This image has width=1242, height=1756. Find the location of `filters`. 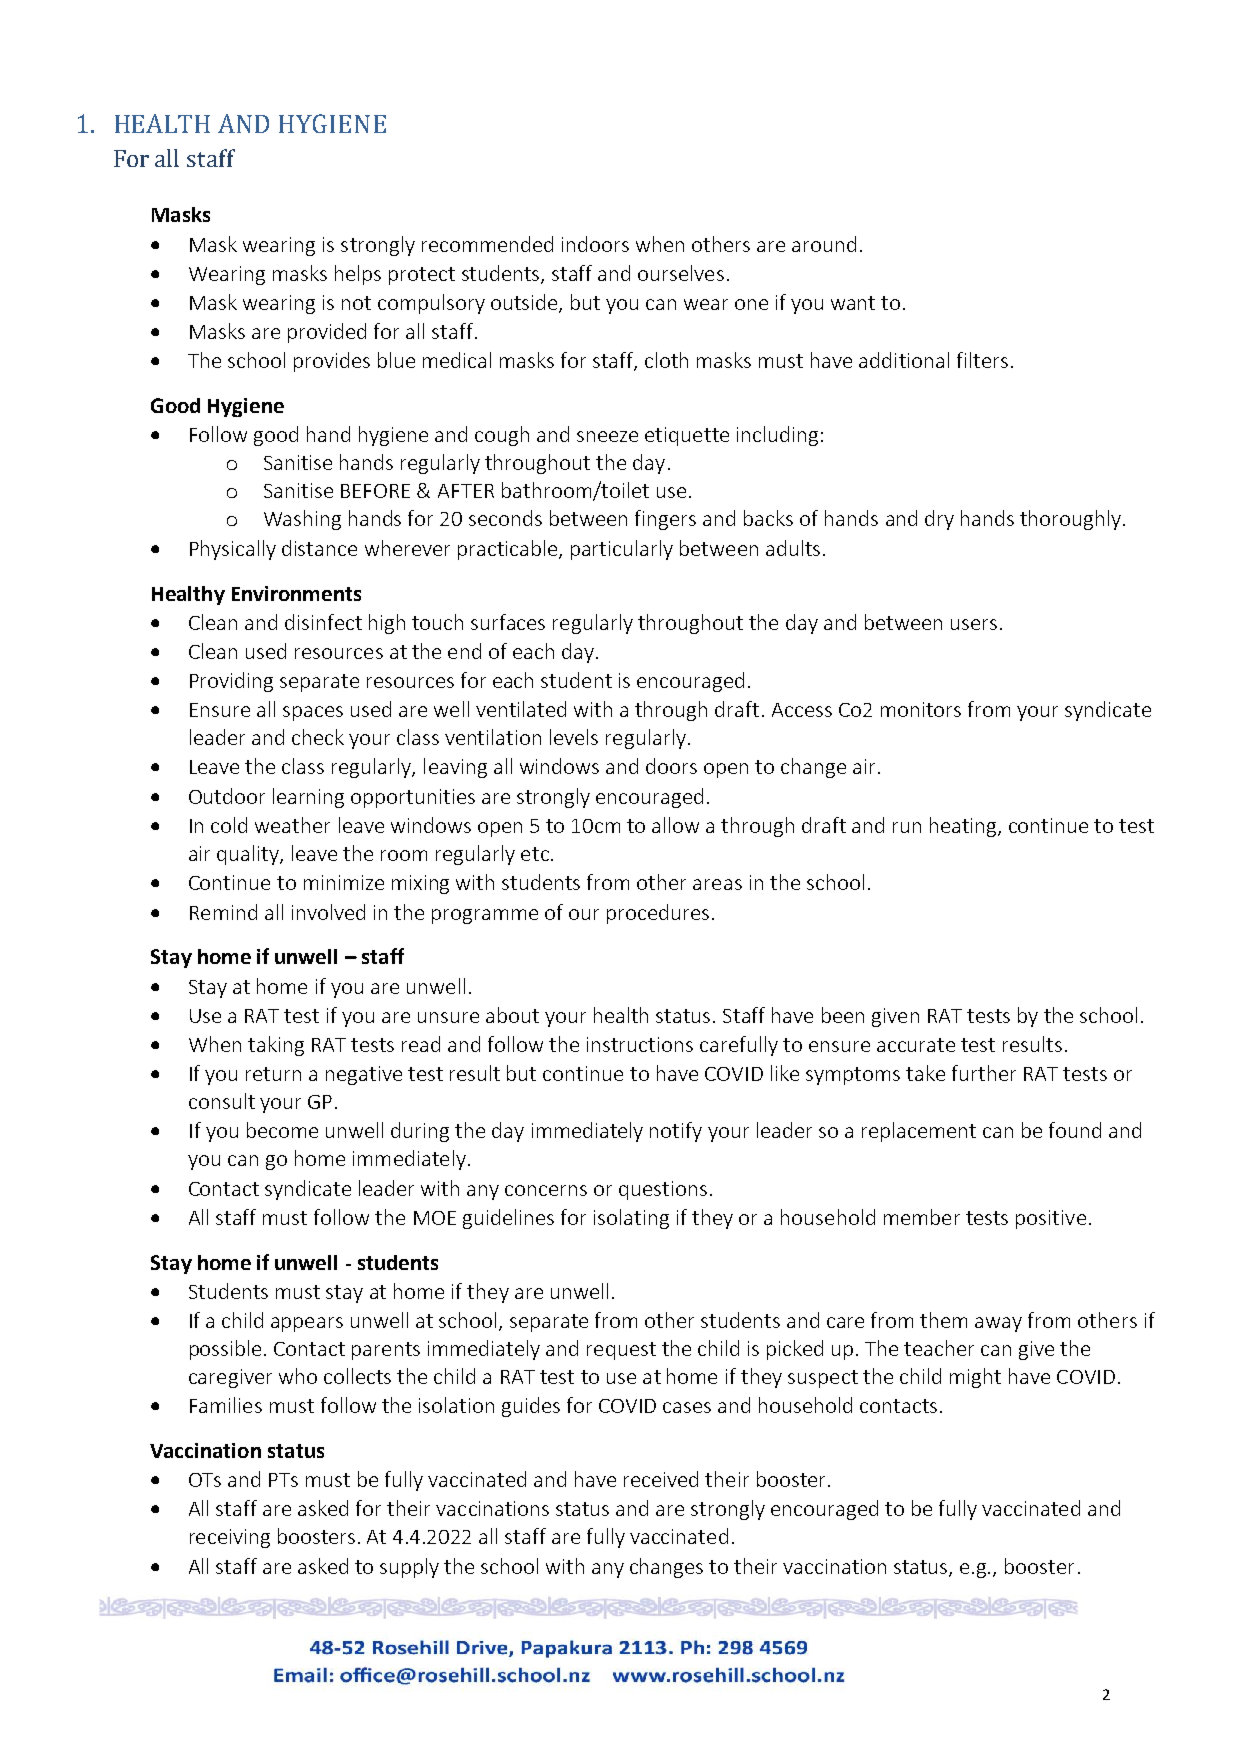

filters is located at coordinates (982, 360).
